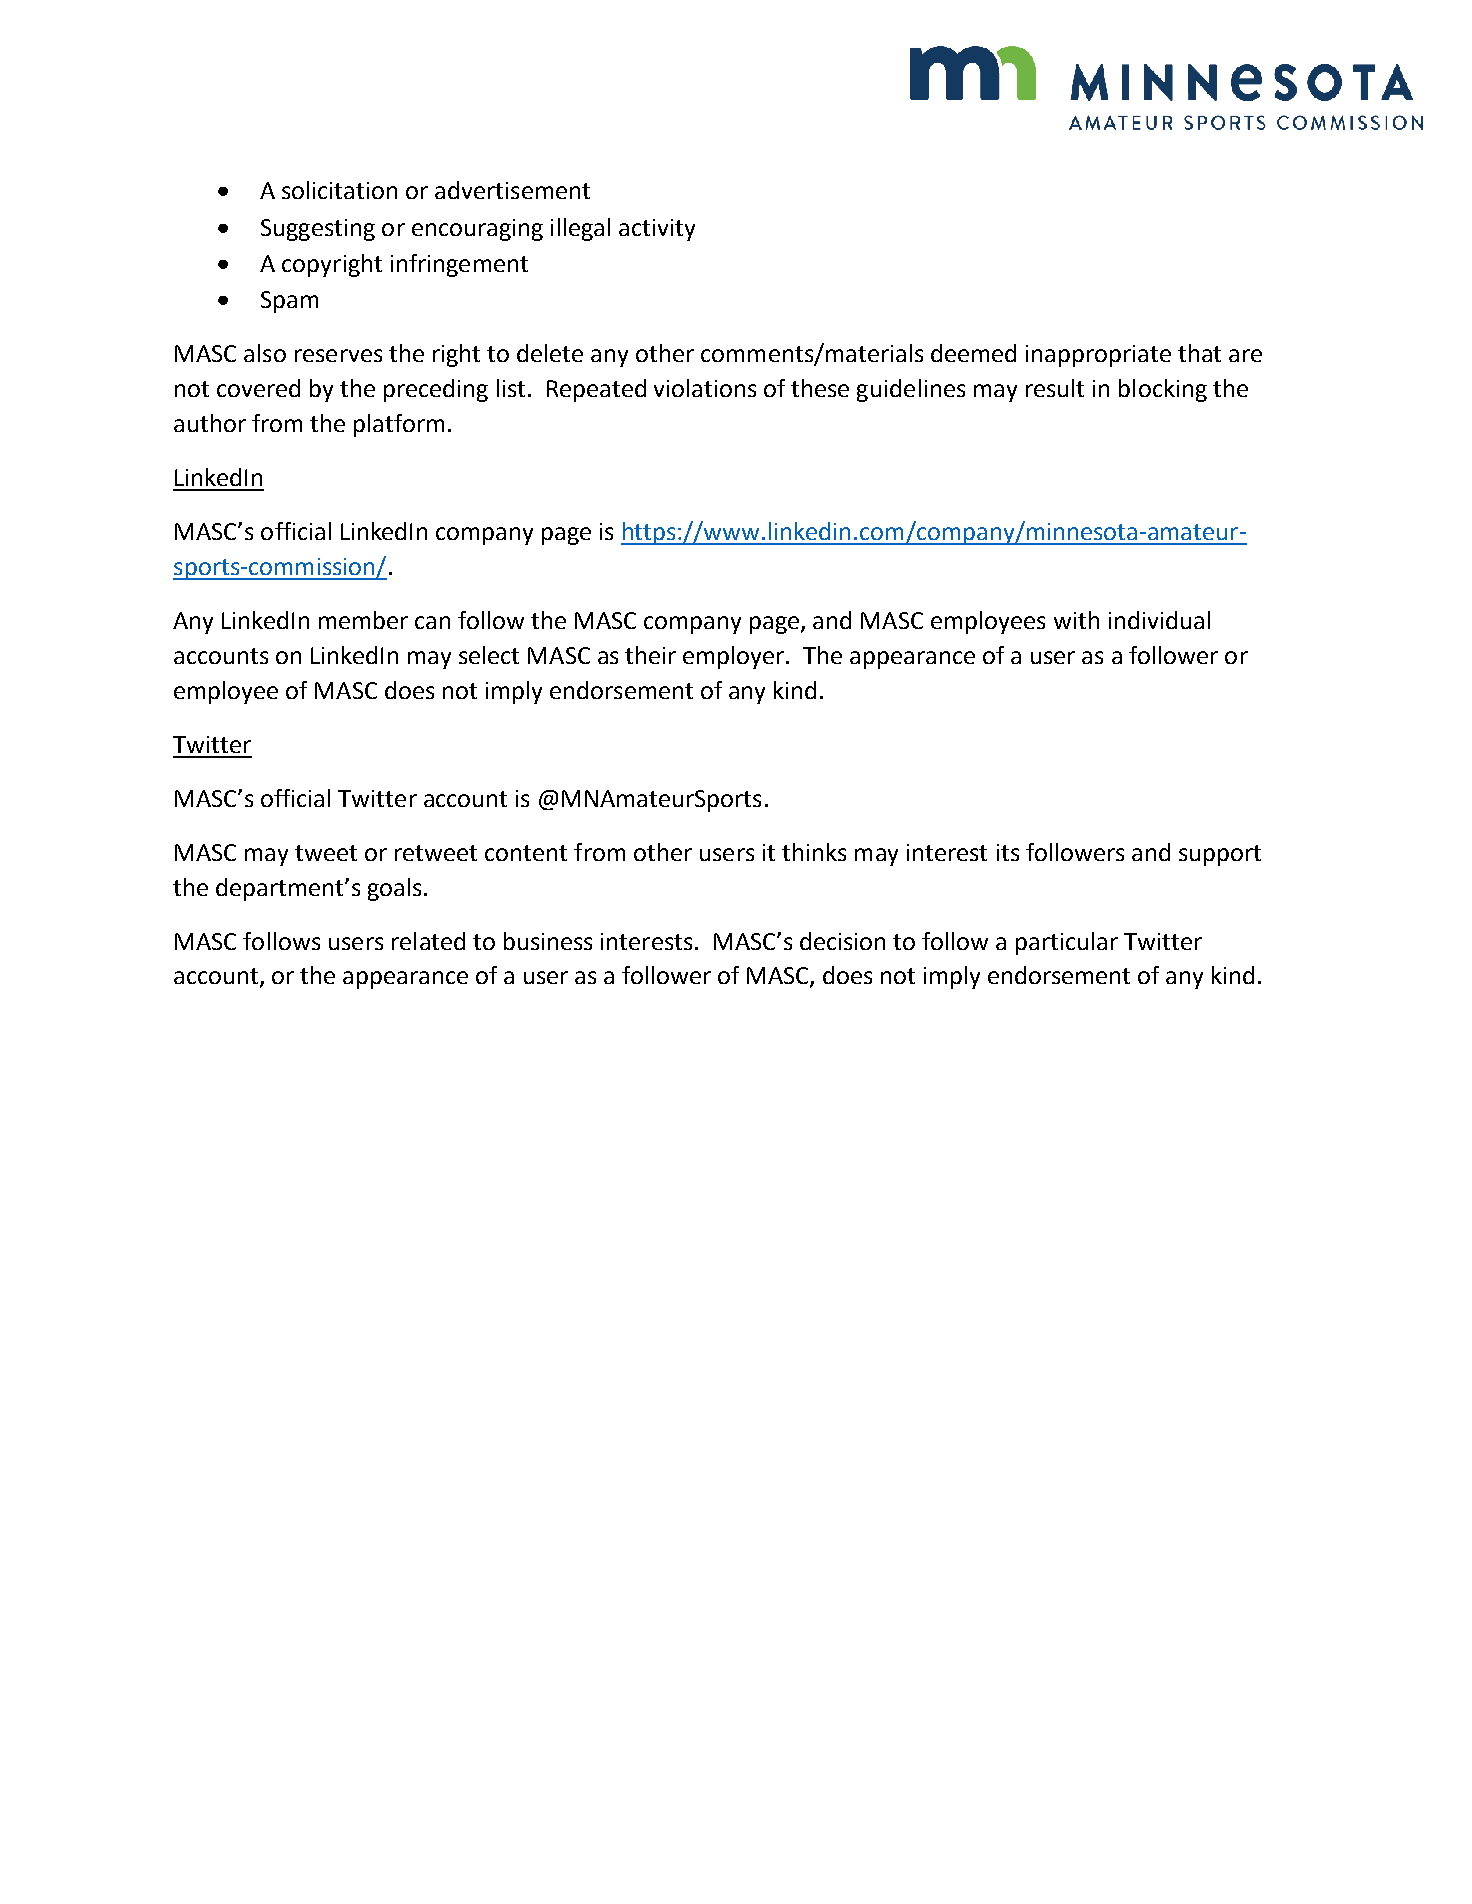  What do you see at coordinates (318, 230) in the page?
I see `Suggesting` at bounding box center [318, 230].
